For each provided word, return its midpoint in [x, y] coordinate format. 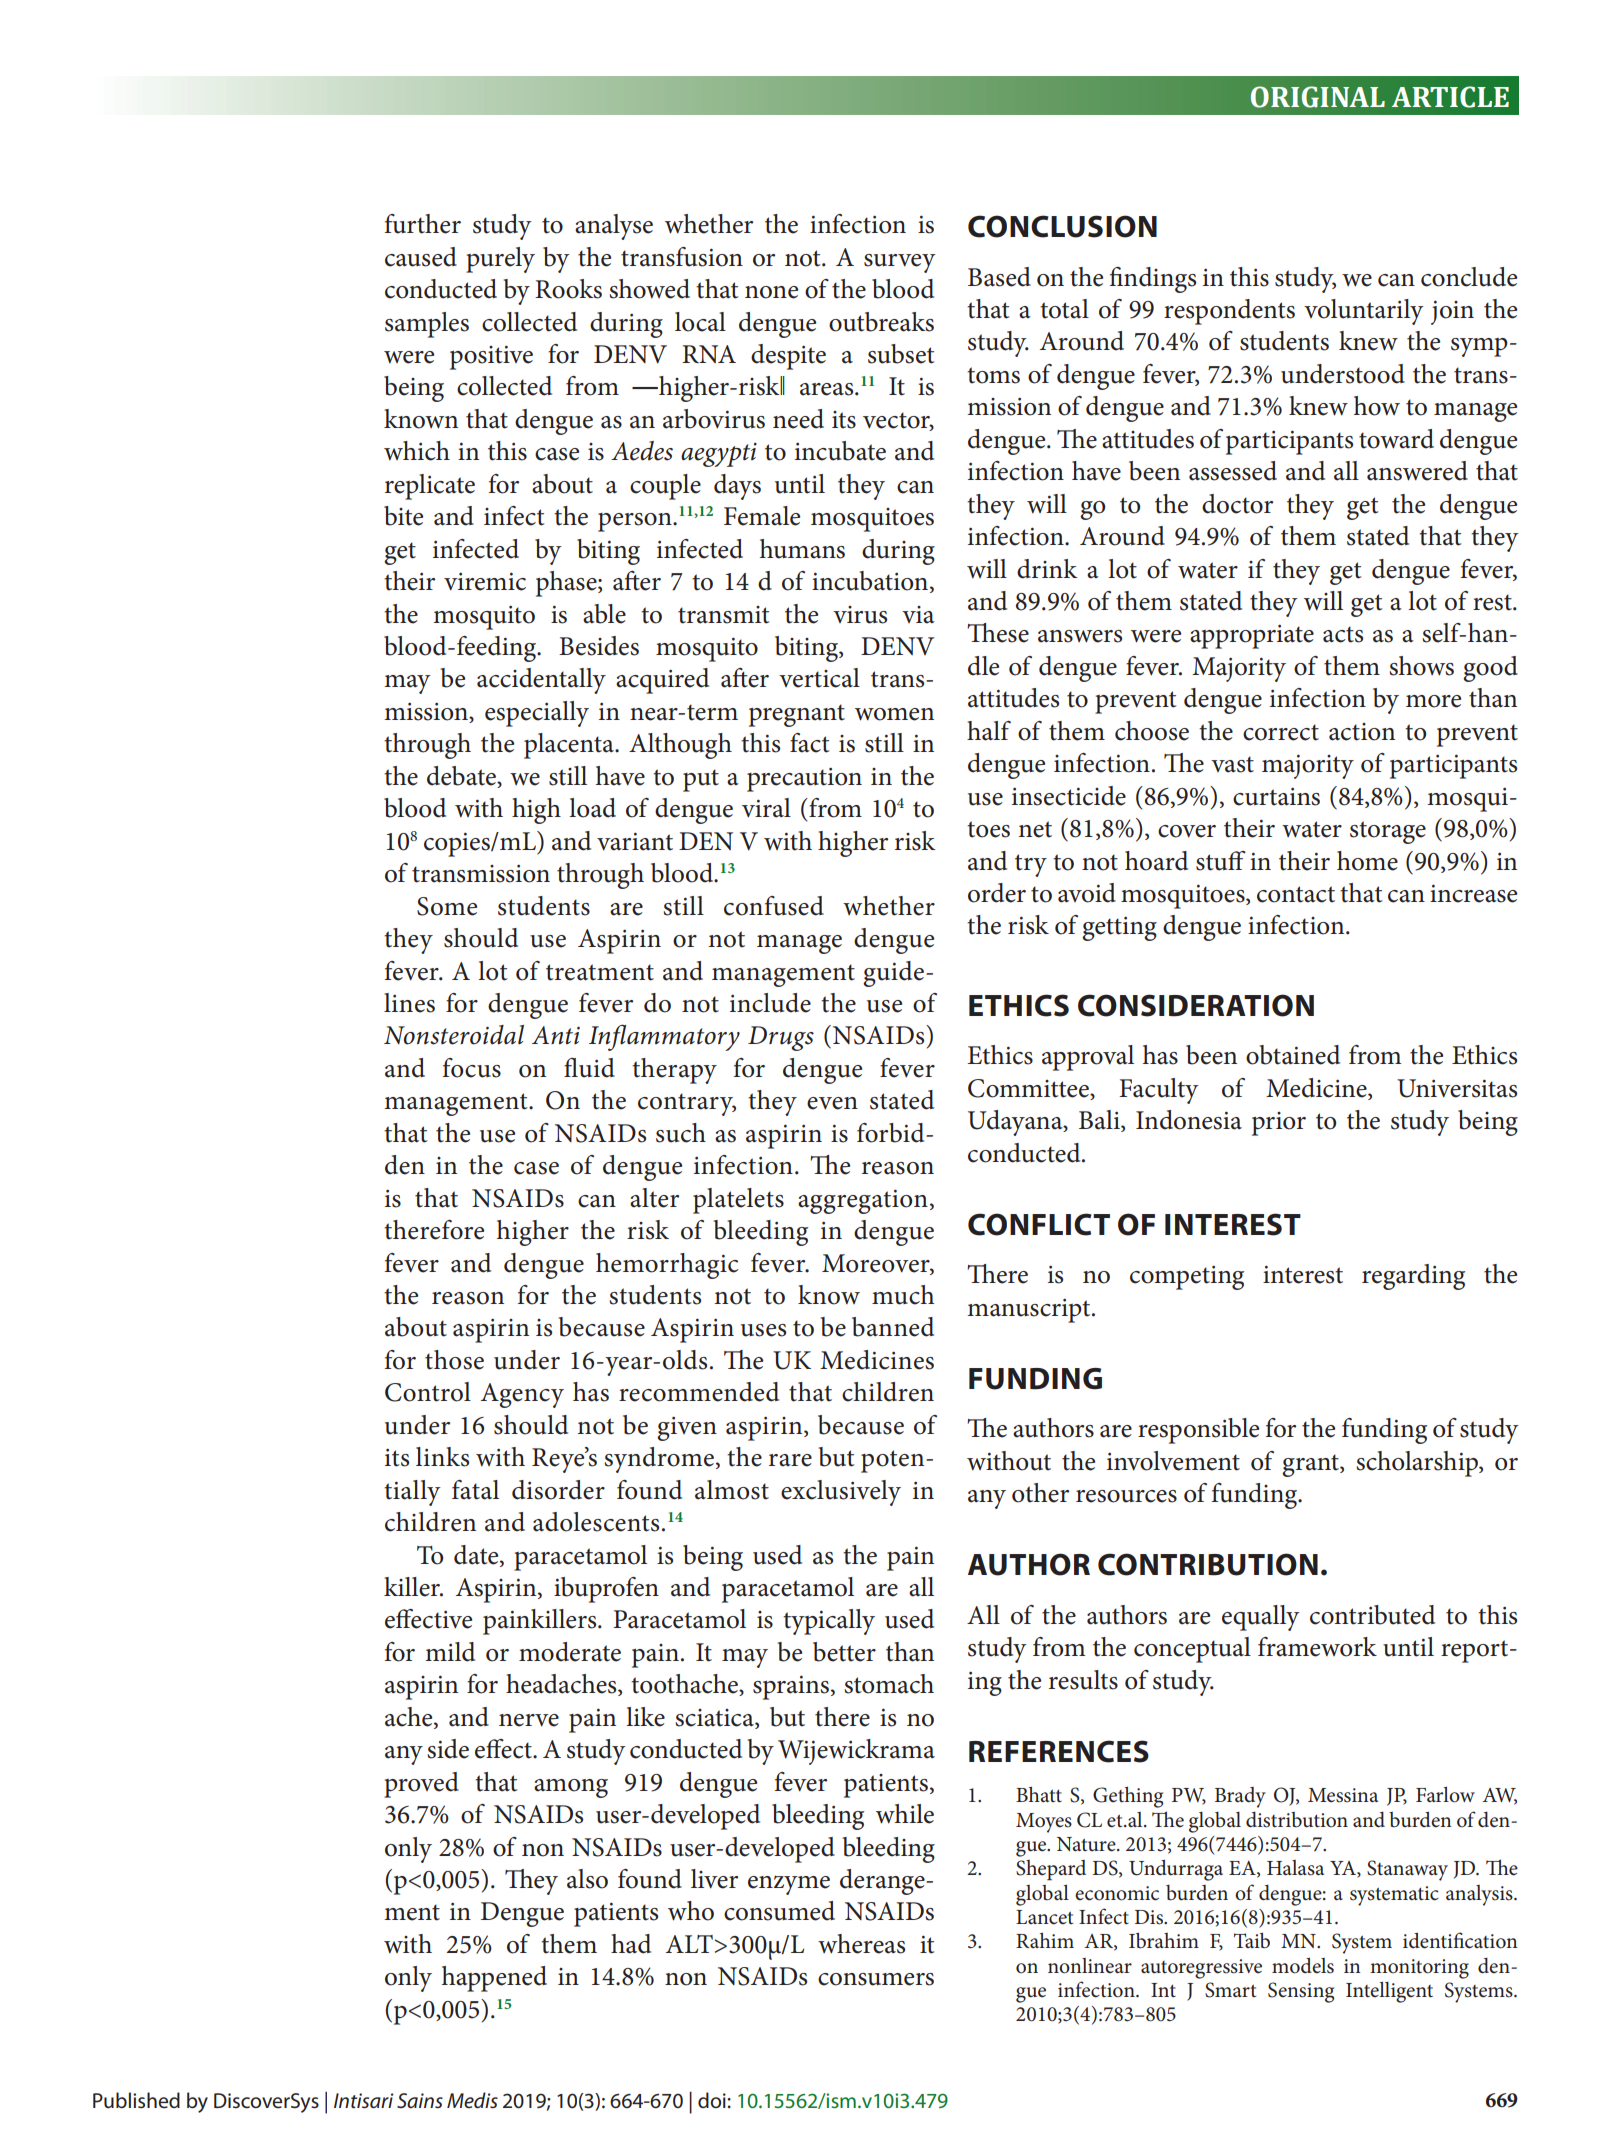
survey [900, 263]
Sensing [1301, 1992]
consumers [876, 1979]
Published [136, 2100]
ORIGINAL [1318, 97]
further [423, 224]
